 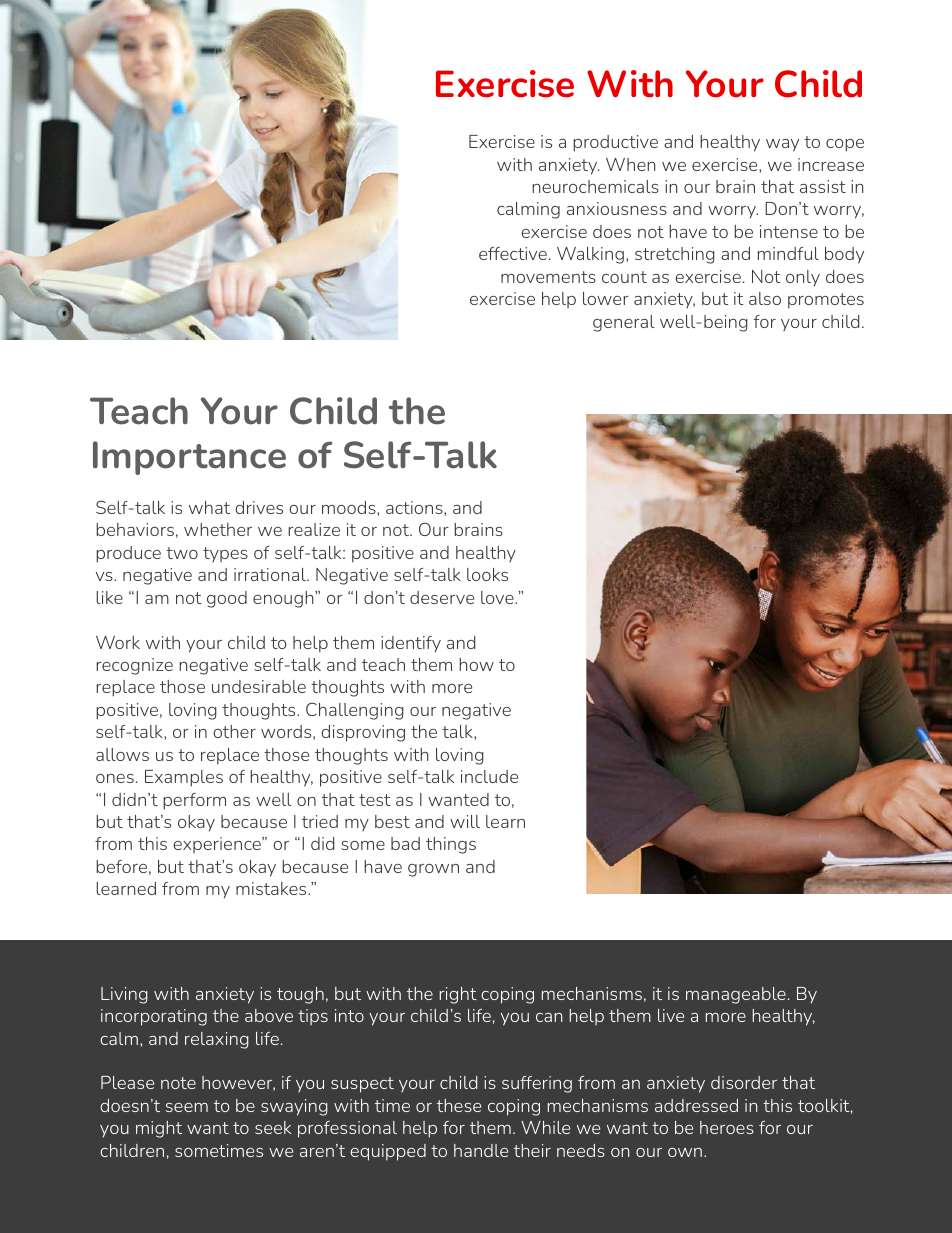 I want to click on heroes, so click(x=727, y=1127).
